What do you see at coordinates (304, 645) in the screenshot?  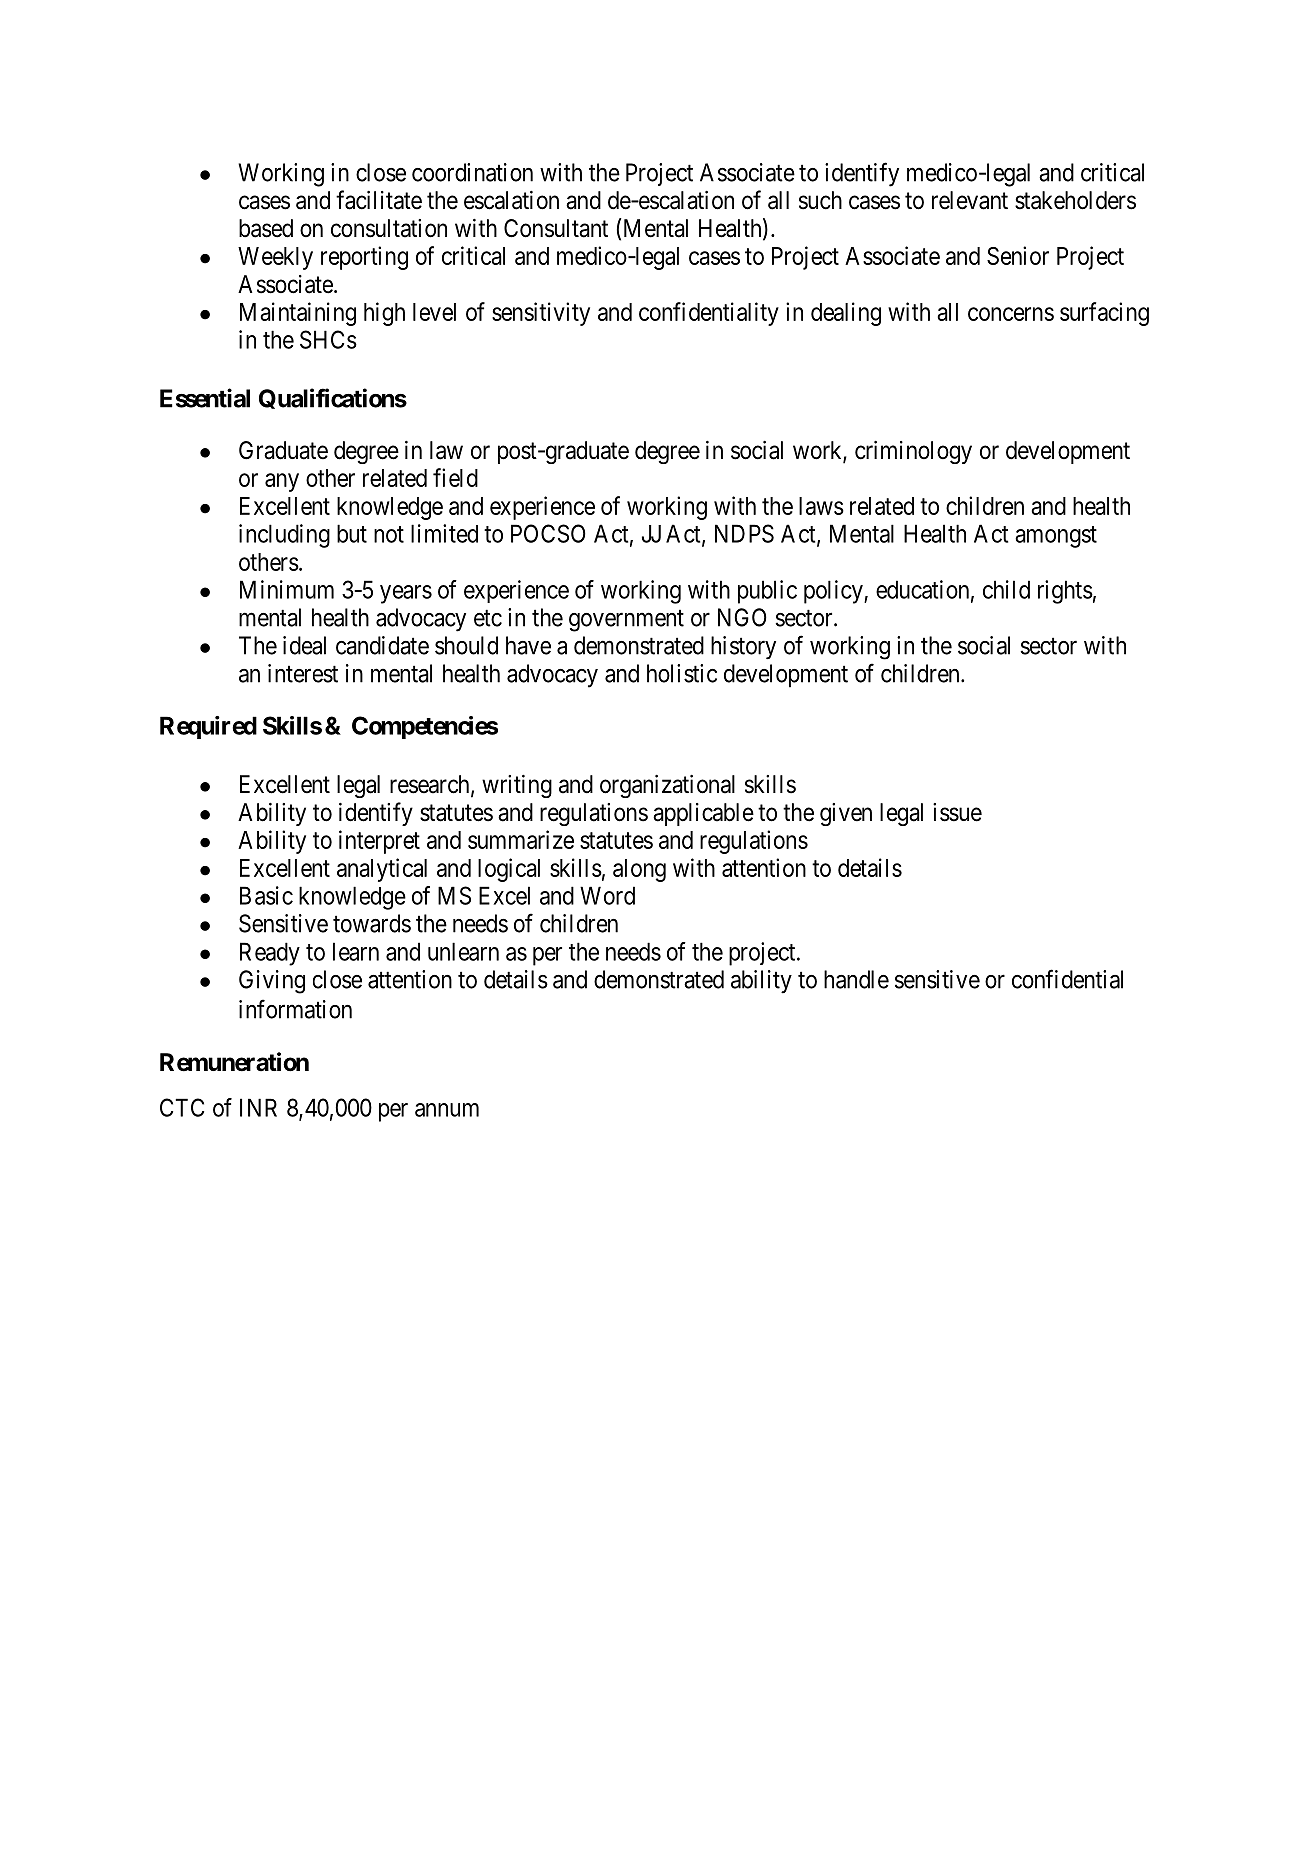 I see `ideal` at bounding box center [304, 645].
